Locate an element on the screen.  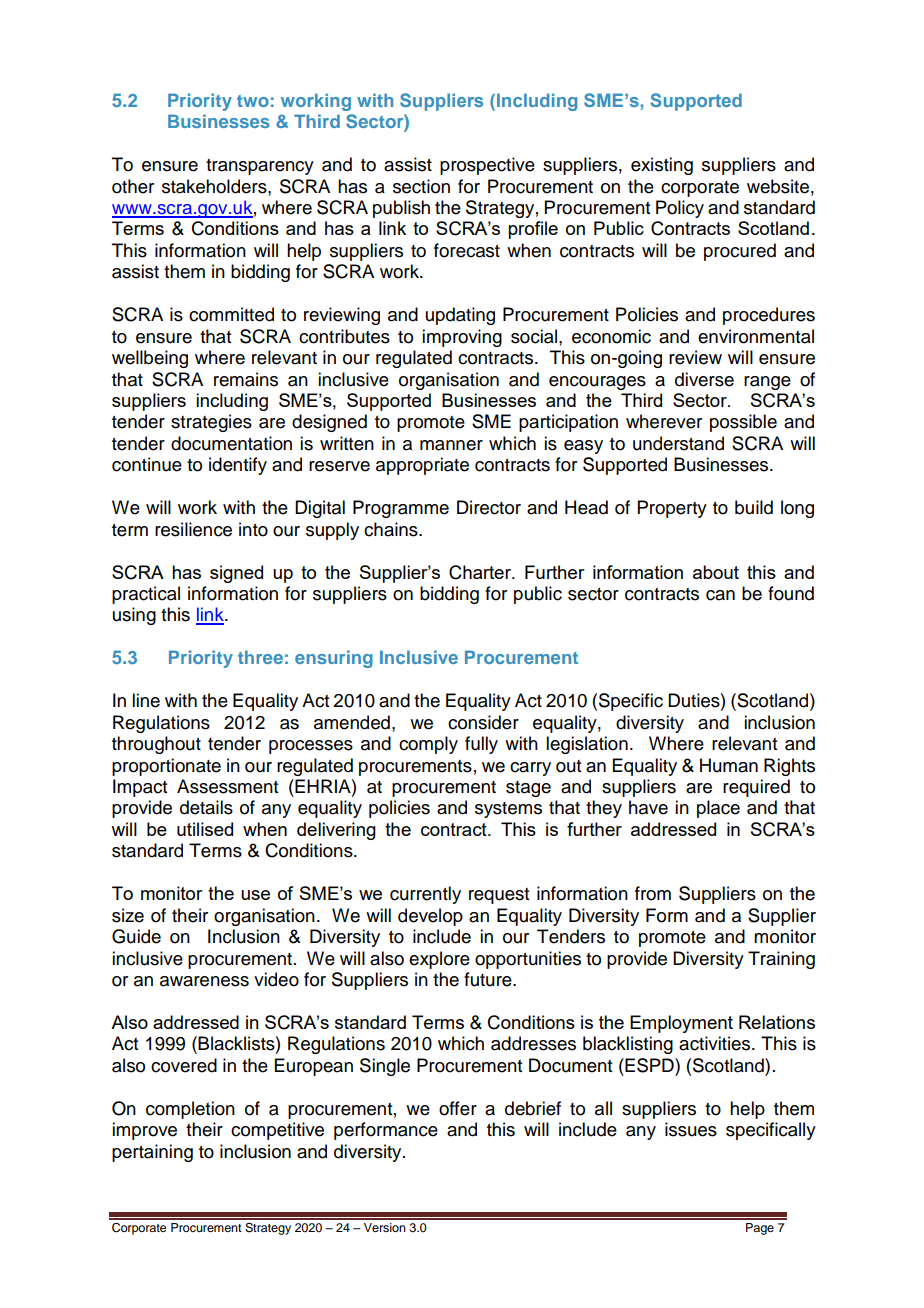
pertaining is located at coordinates (152, 1153).
